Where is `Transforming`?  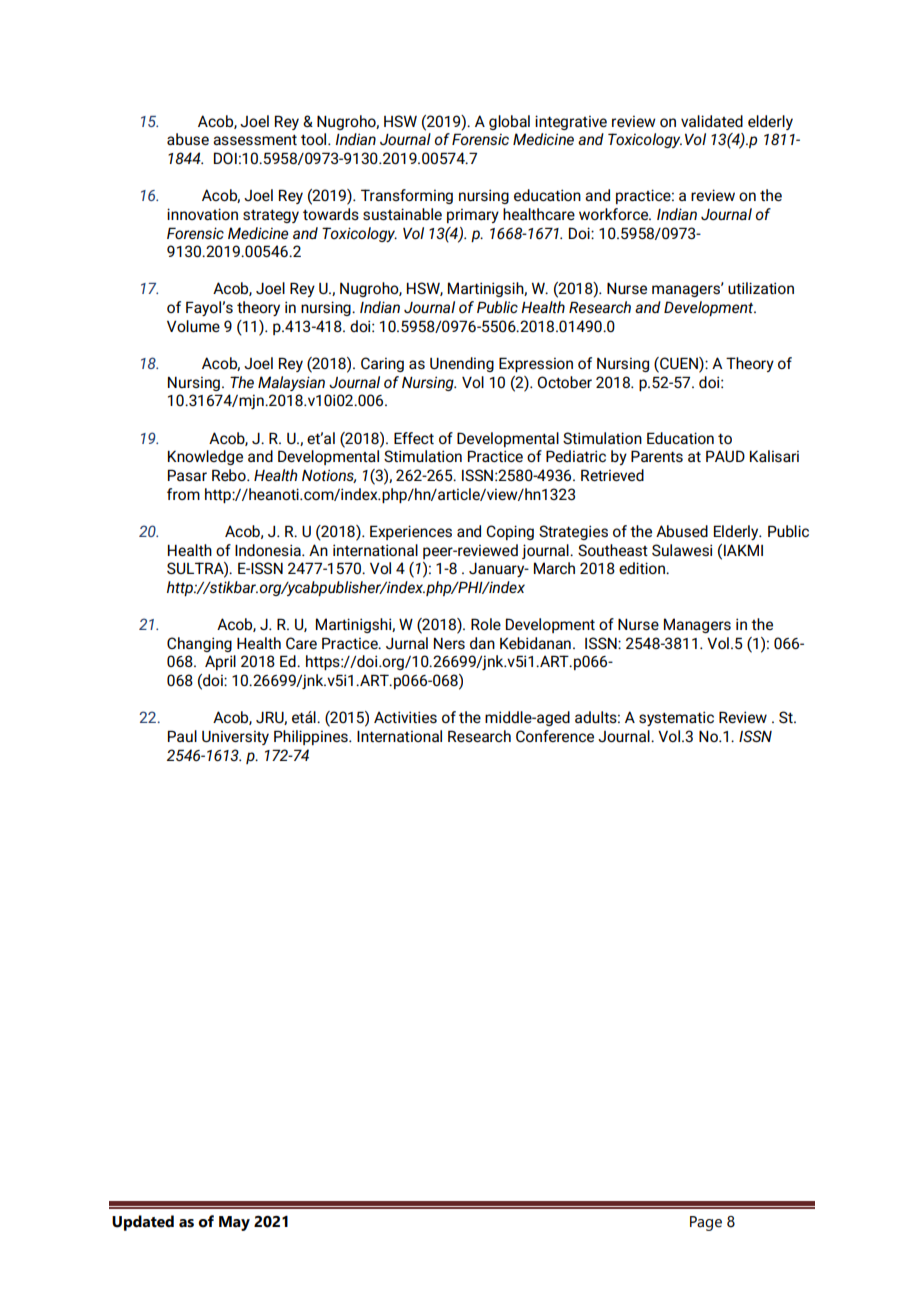
Transforming is located at coordinates (407, 196).
